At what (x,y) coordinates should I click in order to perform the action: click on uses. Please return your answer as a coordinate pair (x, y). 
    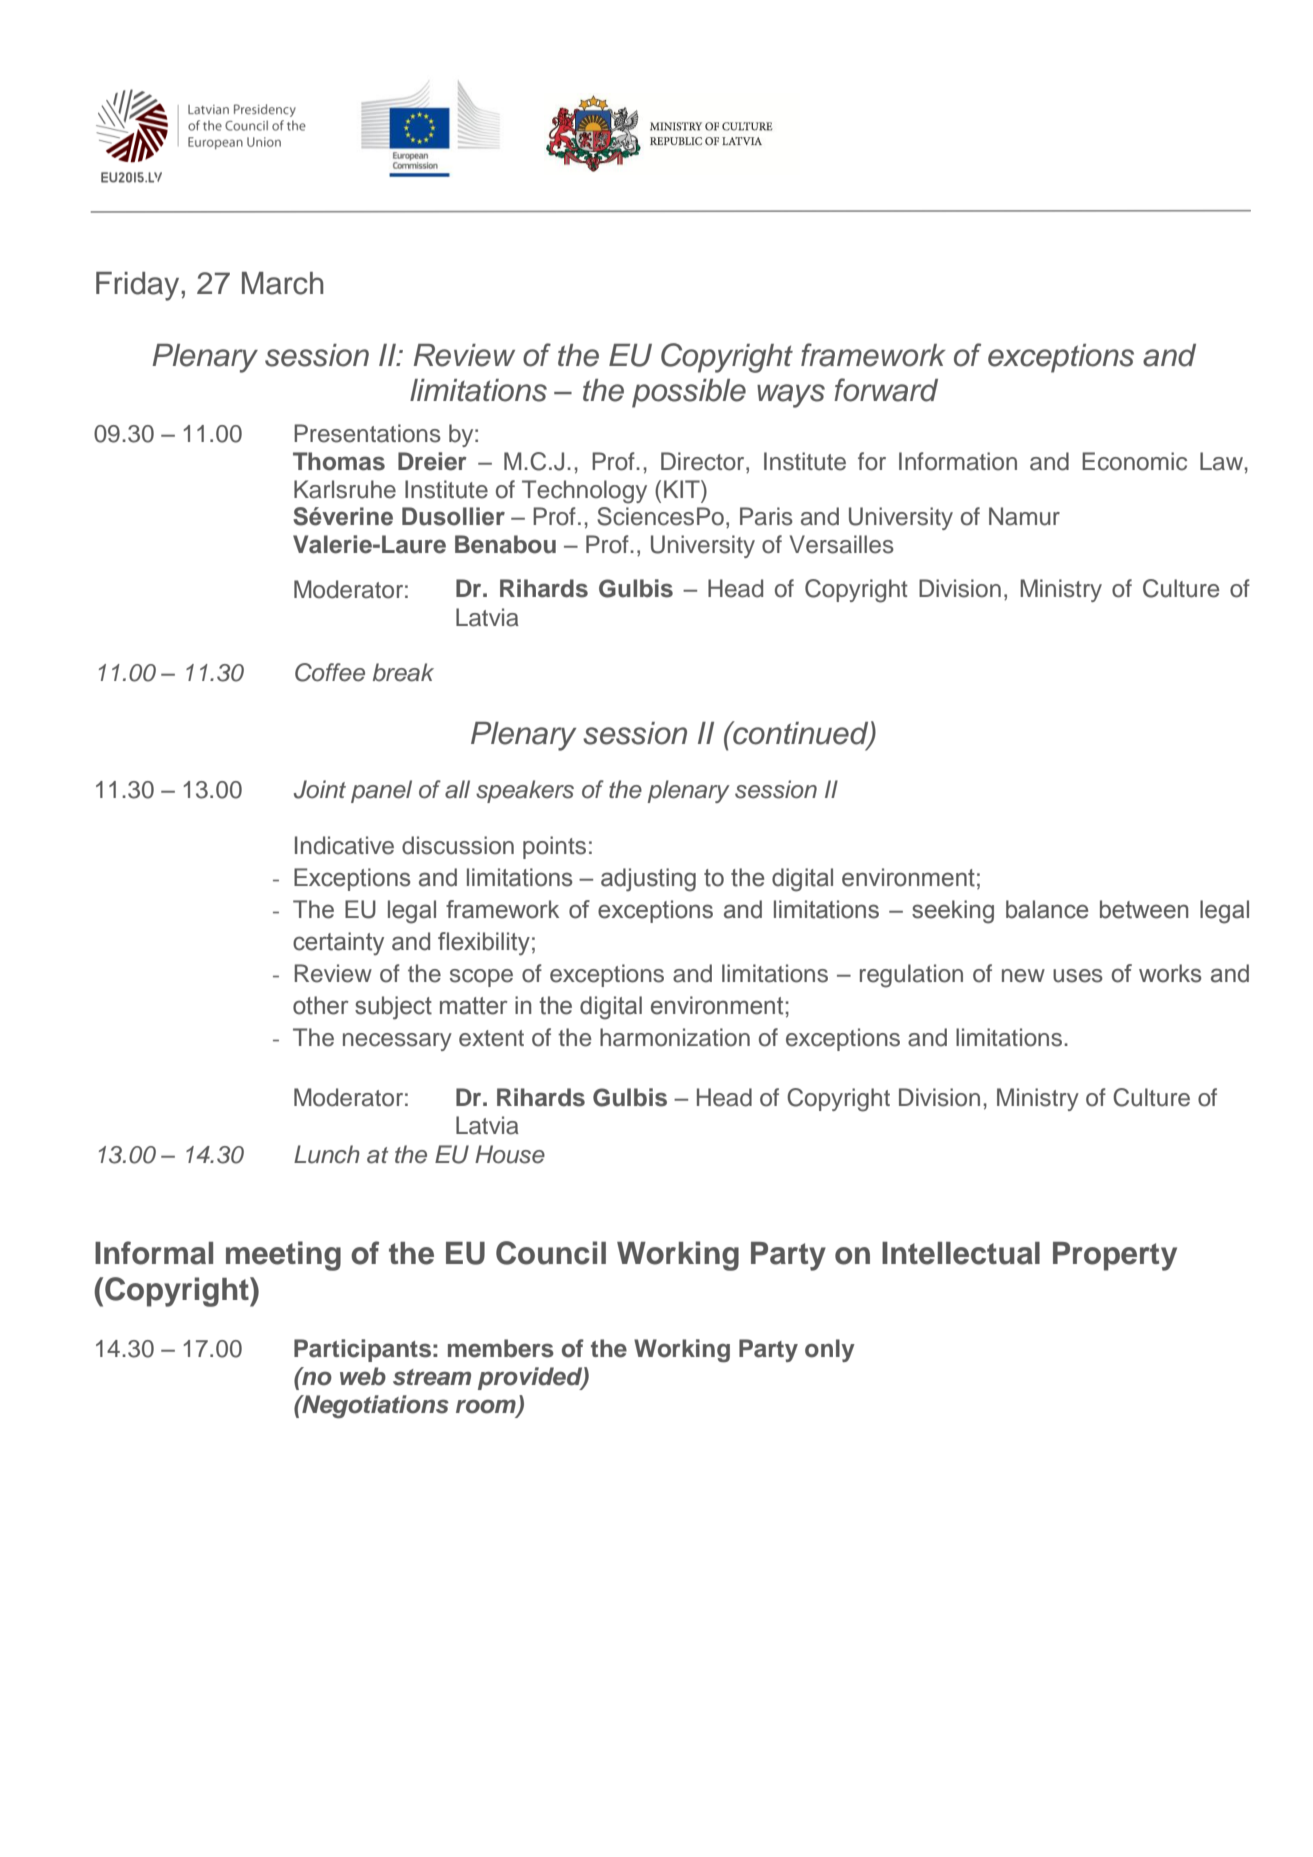
    Looking at the image, I should click on (1078, 976).
